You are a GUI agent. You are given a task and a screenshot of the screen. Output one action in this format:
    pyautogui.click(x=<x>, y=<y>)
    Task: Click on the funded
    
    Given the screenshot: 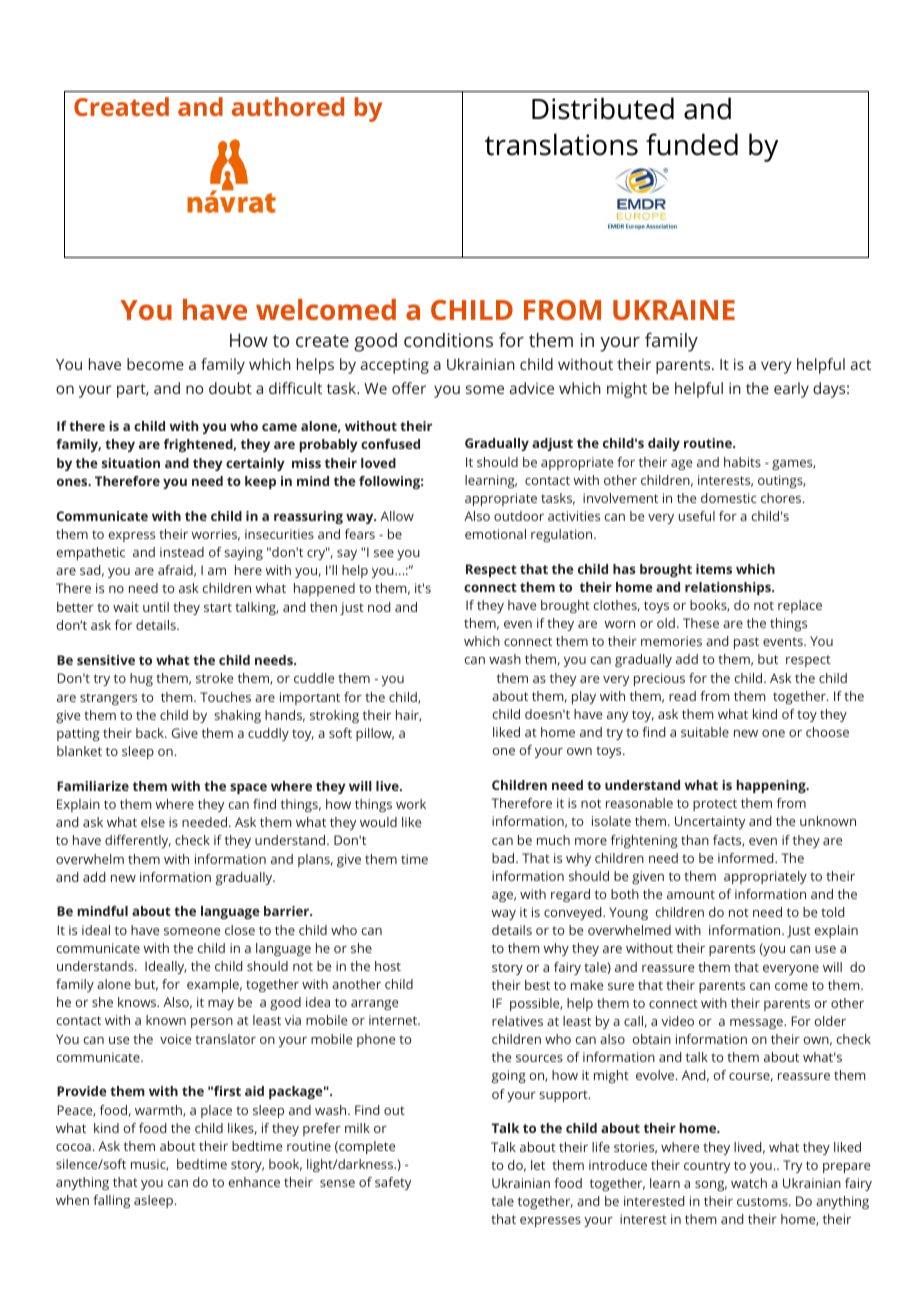 What is the action you would take?
    pyautogui.click(x=692, y=144)
